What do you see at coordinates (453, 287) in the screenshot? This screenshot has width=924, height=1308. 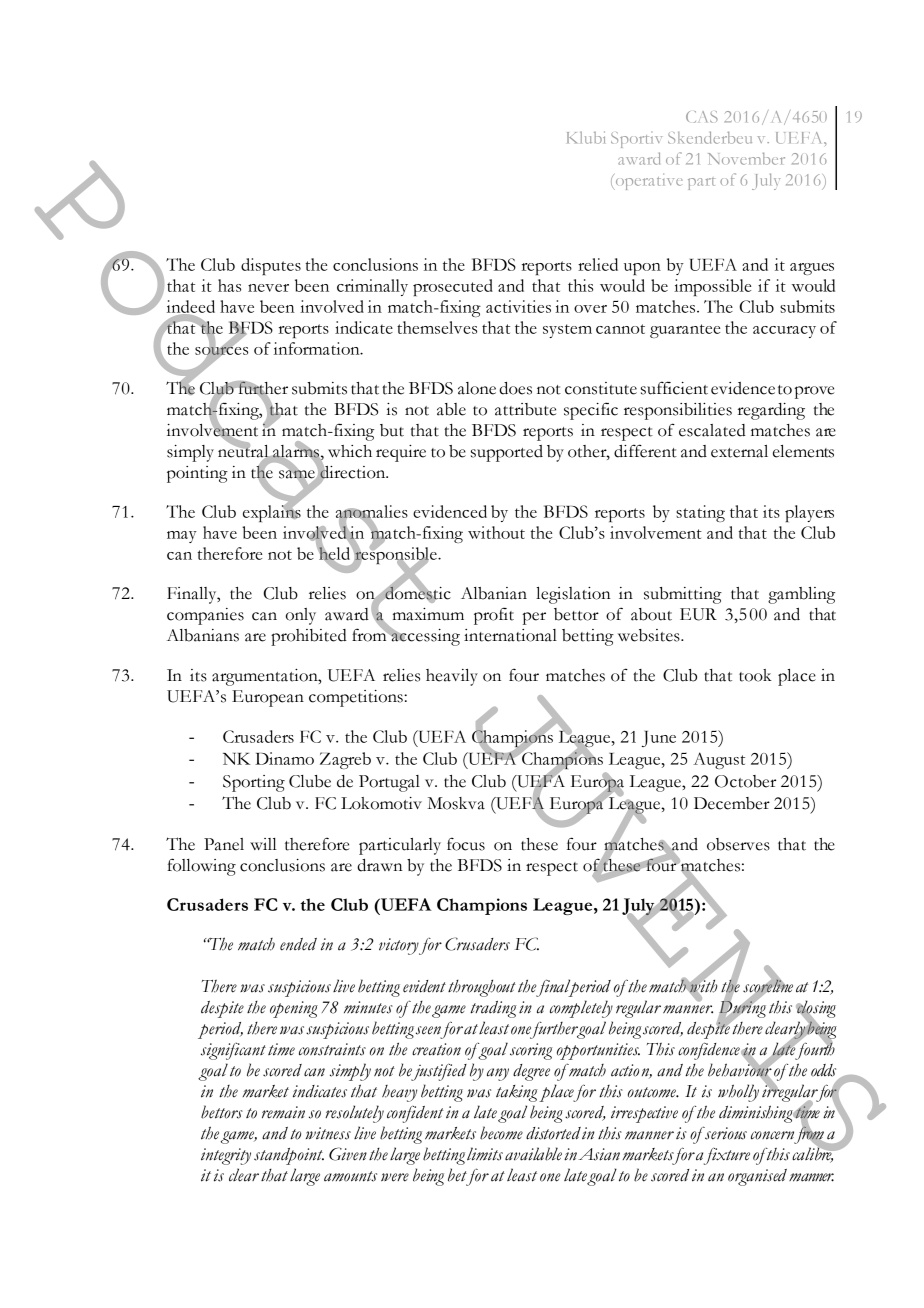 I see `prosecuted` at bounding box center [453, 287].
